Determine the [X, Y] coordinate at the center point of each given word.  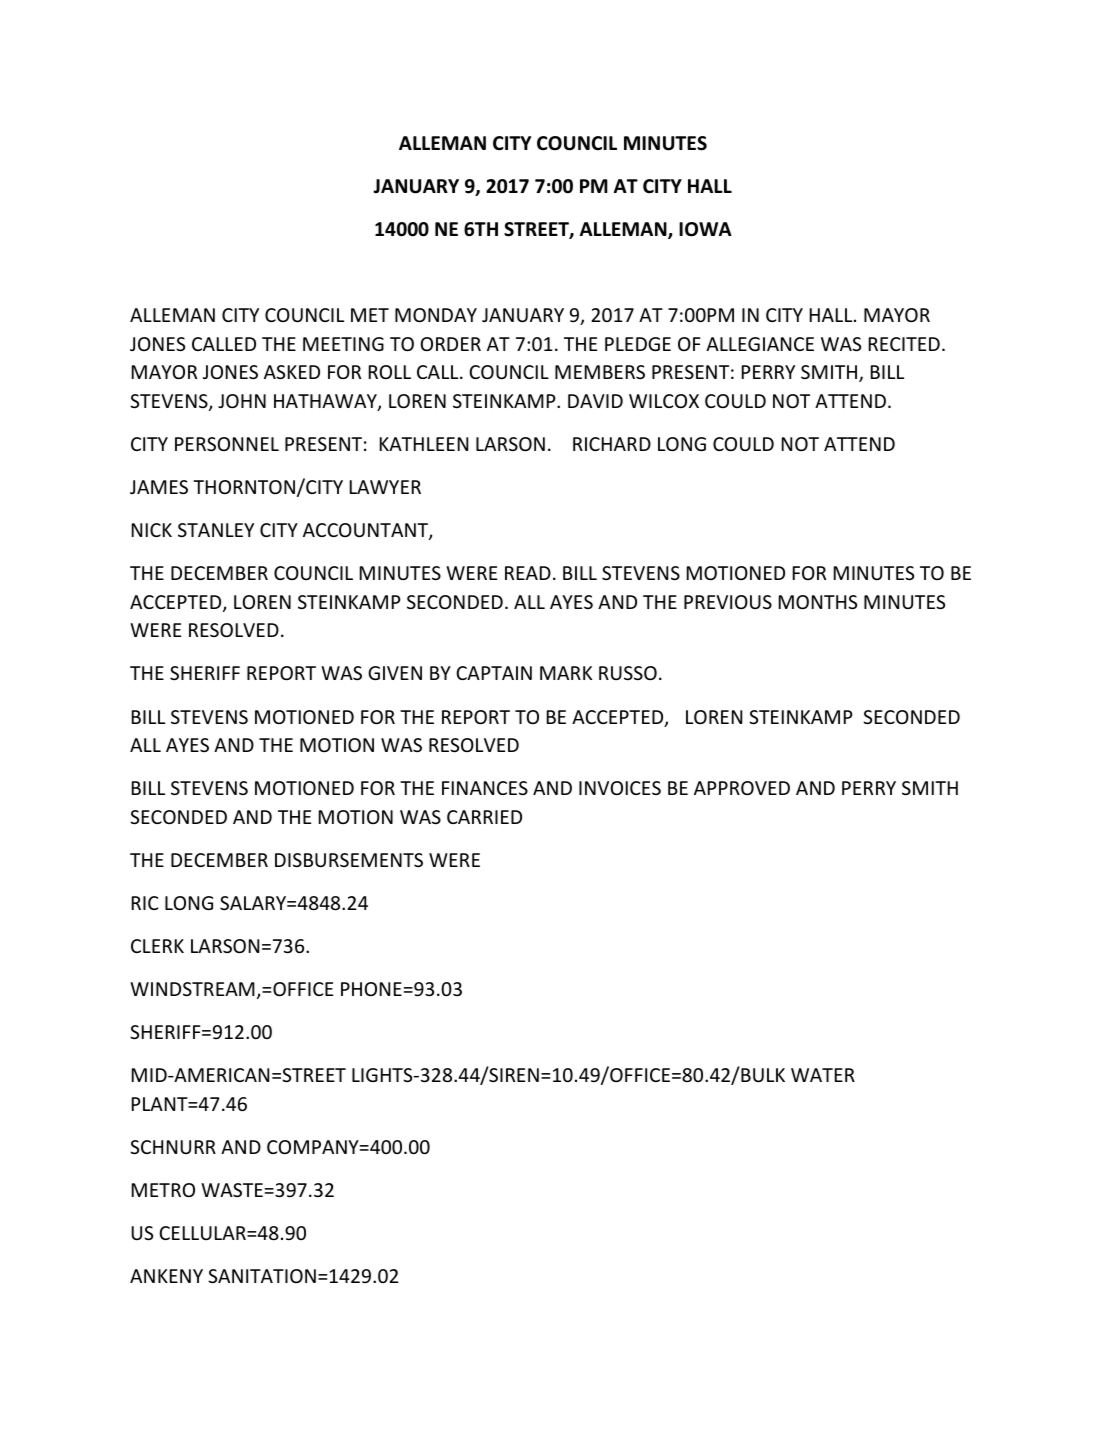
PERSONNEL [227, 444]
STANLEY [216, 530]
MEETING [343, 344]
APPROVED [742, 788]
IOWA [705, 229]
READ [528, 573]
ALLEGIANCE [760, 344]
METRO [163, 1190]
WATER [823, 1075]
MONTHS [818, 602]
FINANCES [485, 788]
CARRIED [484, 817]
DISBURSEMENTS [349, 860]
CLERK [157, 946]
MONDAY [436, 315]
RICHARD [612, 444]
